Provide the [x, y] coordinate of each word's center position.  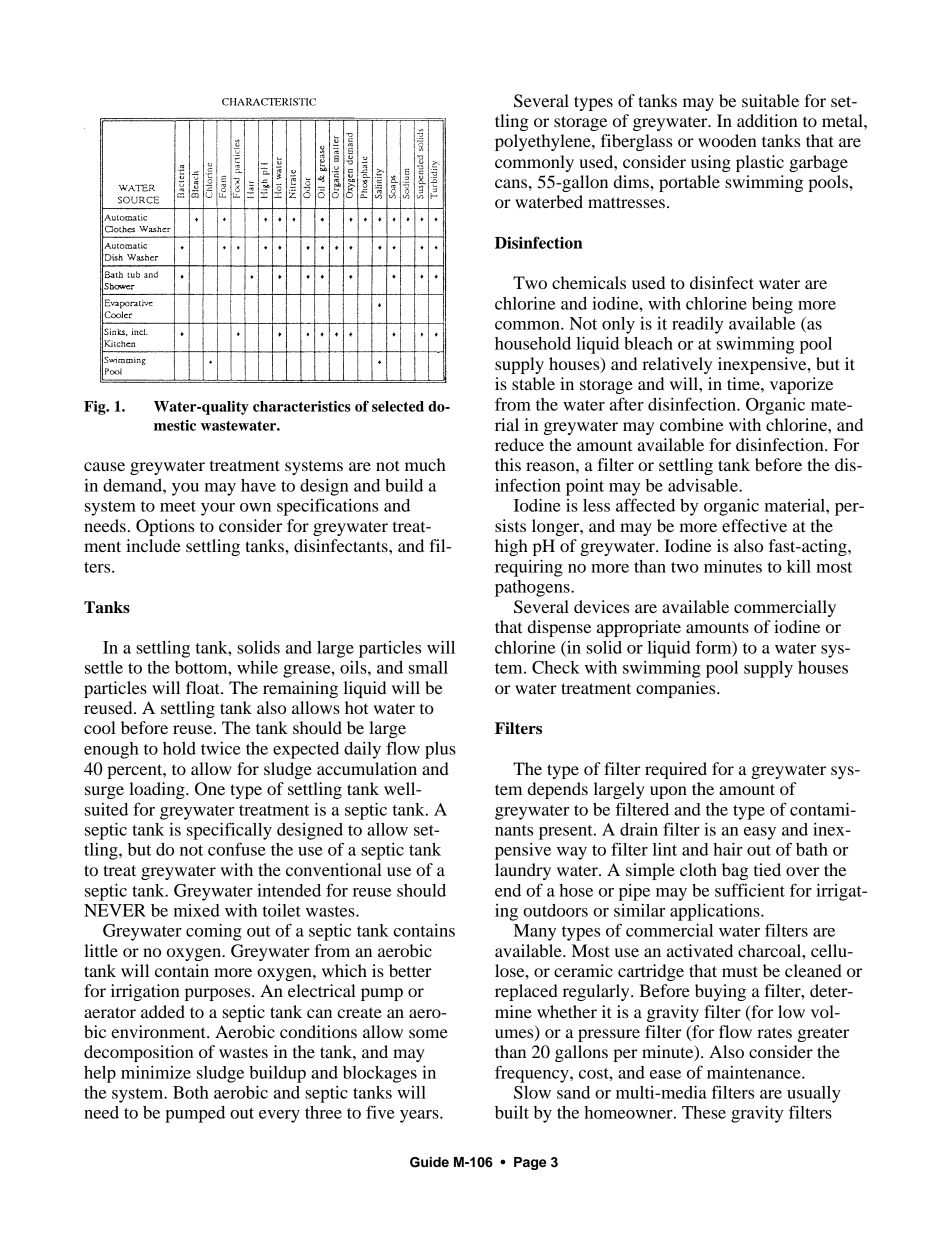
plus [440, 750]
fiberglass [636, 142]
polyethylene [544, 142]
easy [760, 833]
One [210, 789]
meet [178, 506]
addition [767, 120]
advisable [704, 485]
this [508, 464]
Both [191, 1092]
